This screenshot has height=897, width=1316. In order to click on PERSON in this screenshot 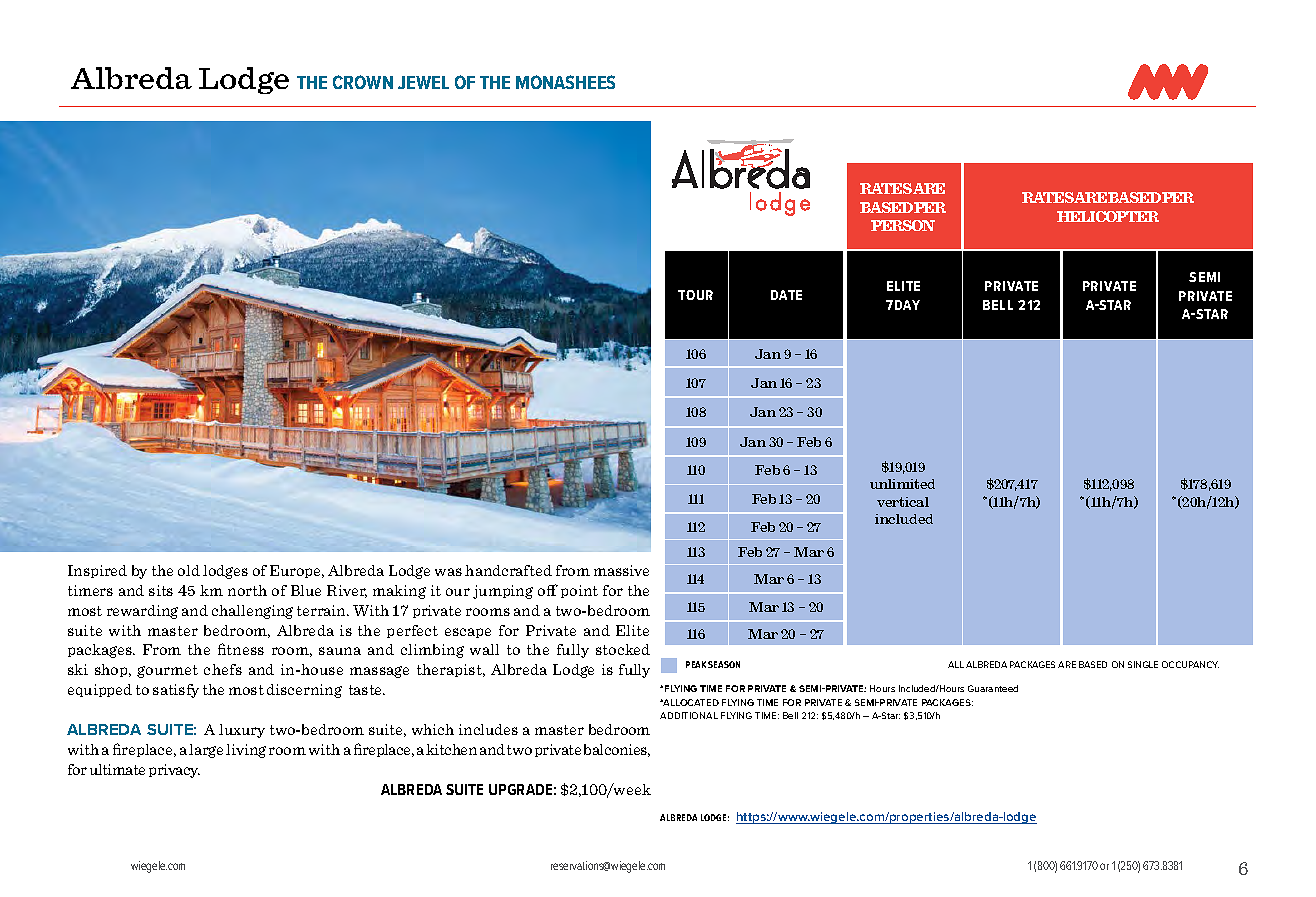, I will do `click(903, 225)`.
